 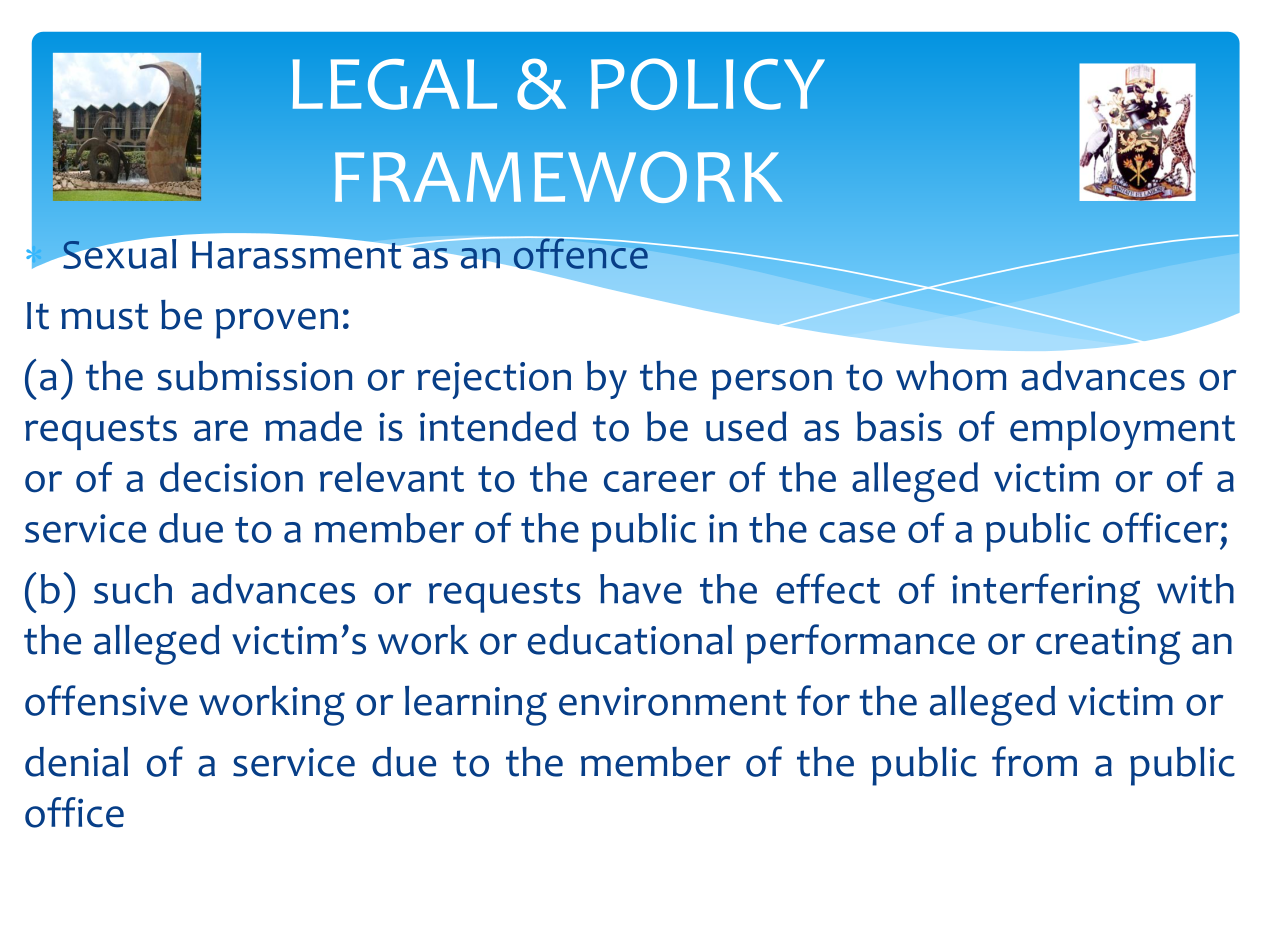 I want to click on have, so click(x=641, y=589).
